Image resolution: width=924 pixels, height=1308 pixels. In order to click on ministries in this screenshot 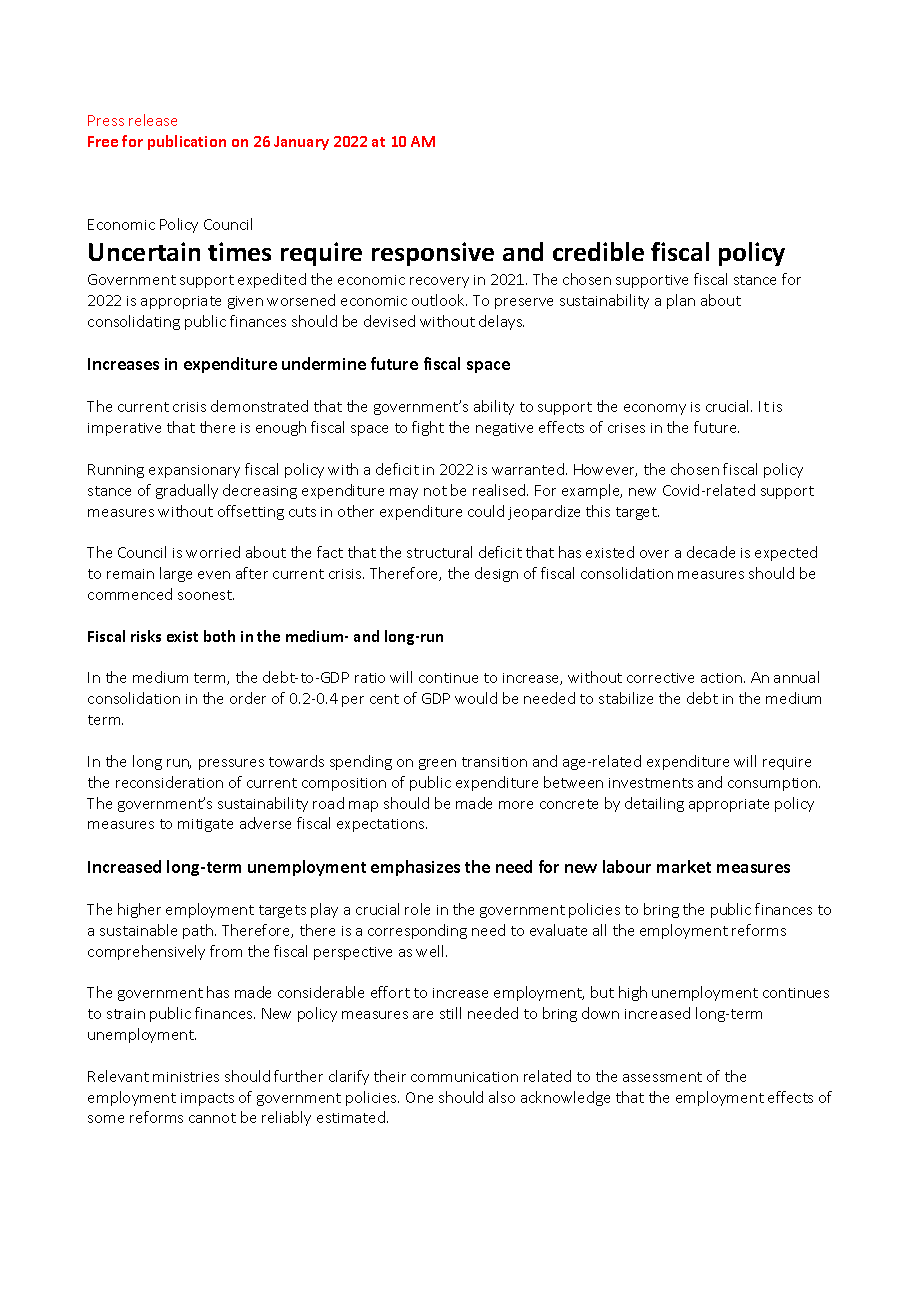, I will do `click(186, 1077)`.
